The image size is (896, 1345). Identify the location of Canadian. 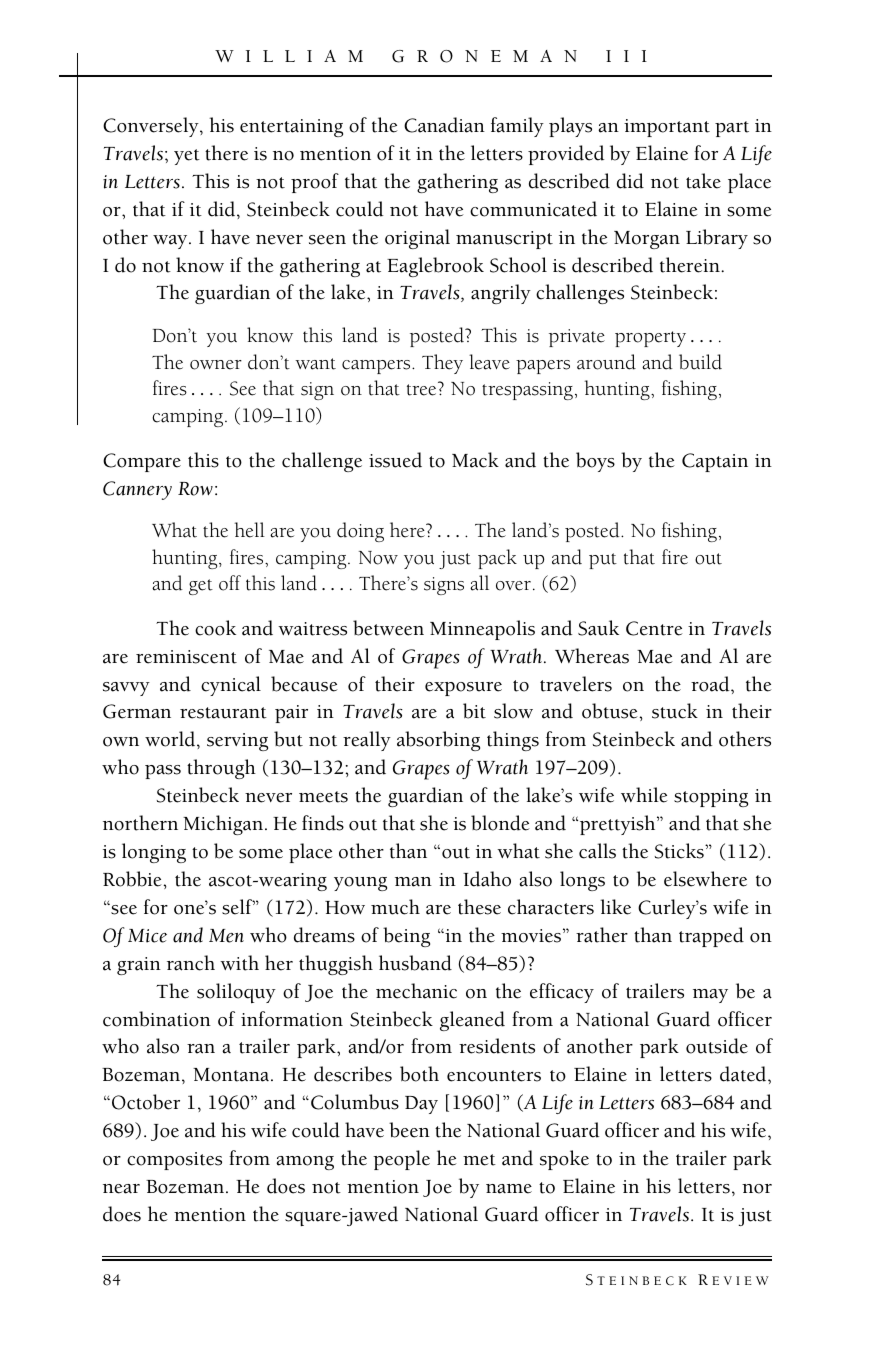
(444, 125).
